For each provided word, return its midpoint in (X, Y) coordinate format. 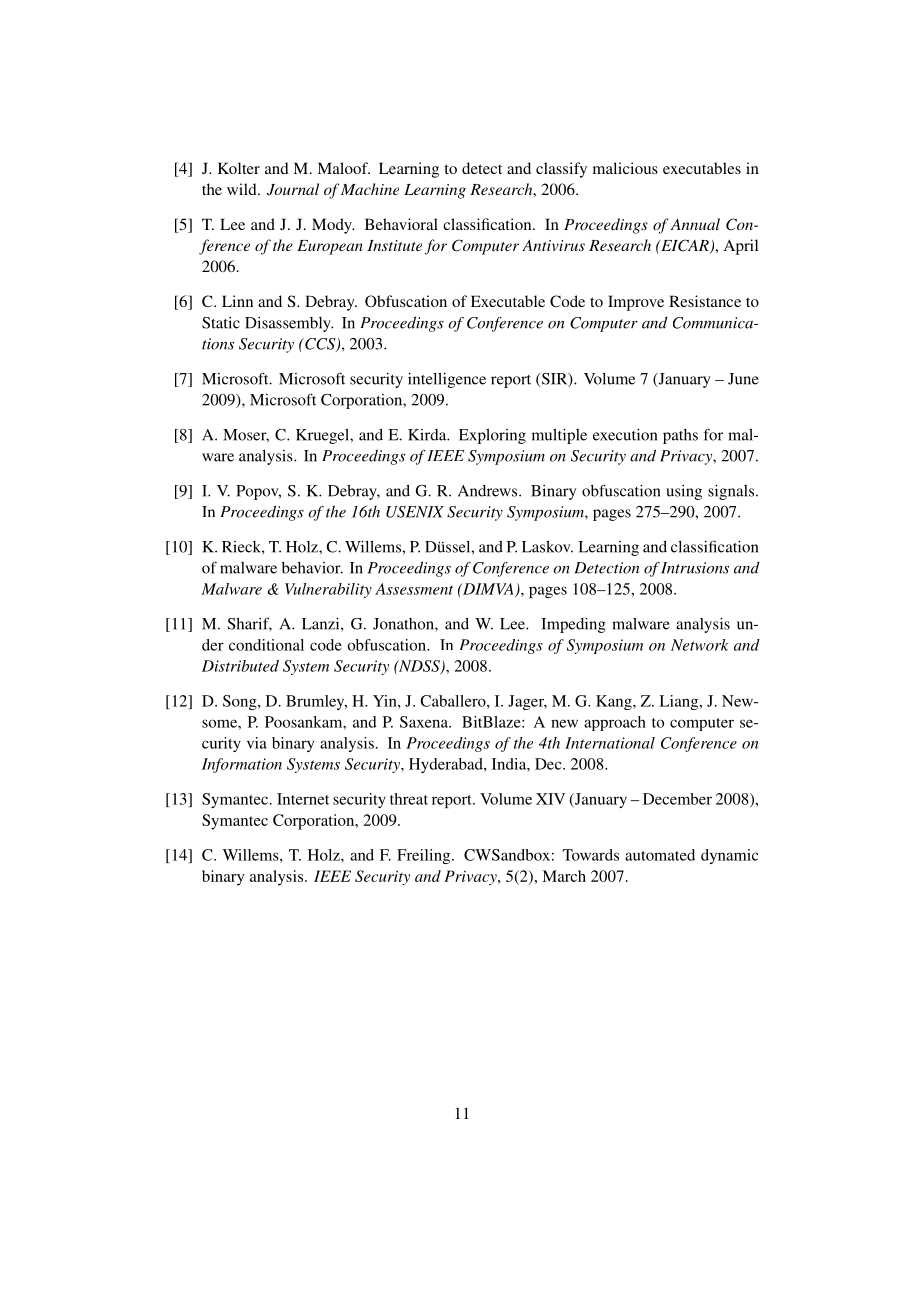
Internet (303, 799)
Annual (695, 224)
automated (660, 855)
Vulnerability (328, 590)
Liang (680, 702)
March (564, 876)
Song (241, 702)
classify (561, 170)
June (743, 379)
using (684, 492)
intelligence (447, 380)
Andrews (489, 491)
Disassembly (289, 324)
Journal (293, 189)
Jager (527, 702)
